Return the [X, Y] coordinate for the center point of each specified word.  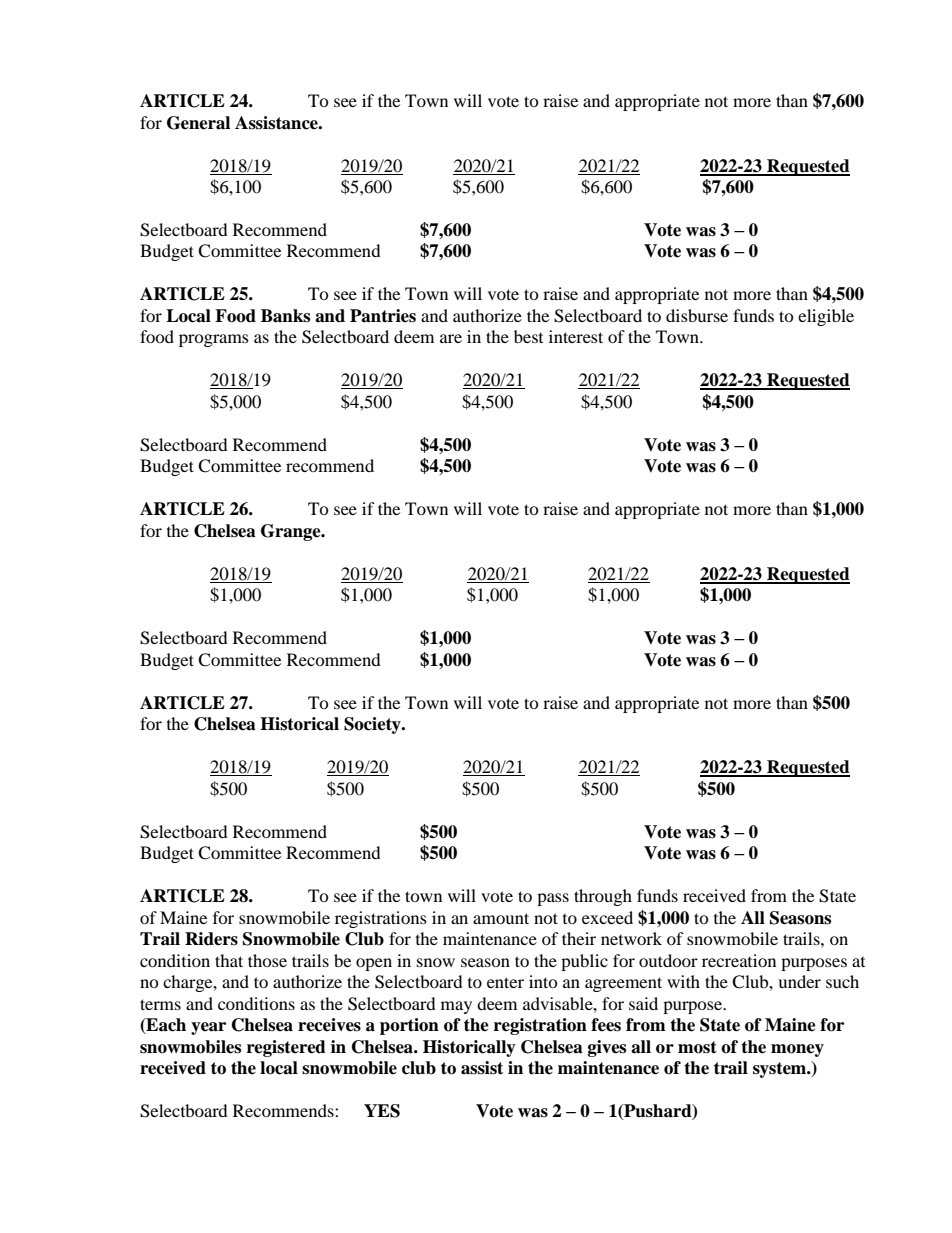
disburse [697, 315]
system [781, 1070]
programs [214, 340]
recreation [739, 960]
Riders [211, 939]
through [603, 897]
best [528, 336]
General [198, 123]
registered [286, 1048]
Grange [292, 532]
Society [373, 725]
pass [553, 899]
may [456, 1007]
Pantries [383, 316]
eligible [826, 317]
